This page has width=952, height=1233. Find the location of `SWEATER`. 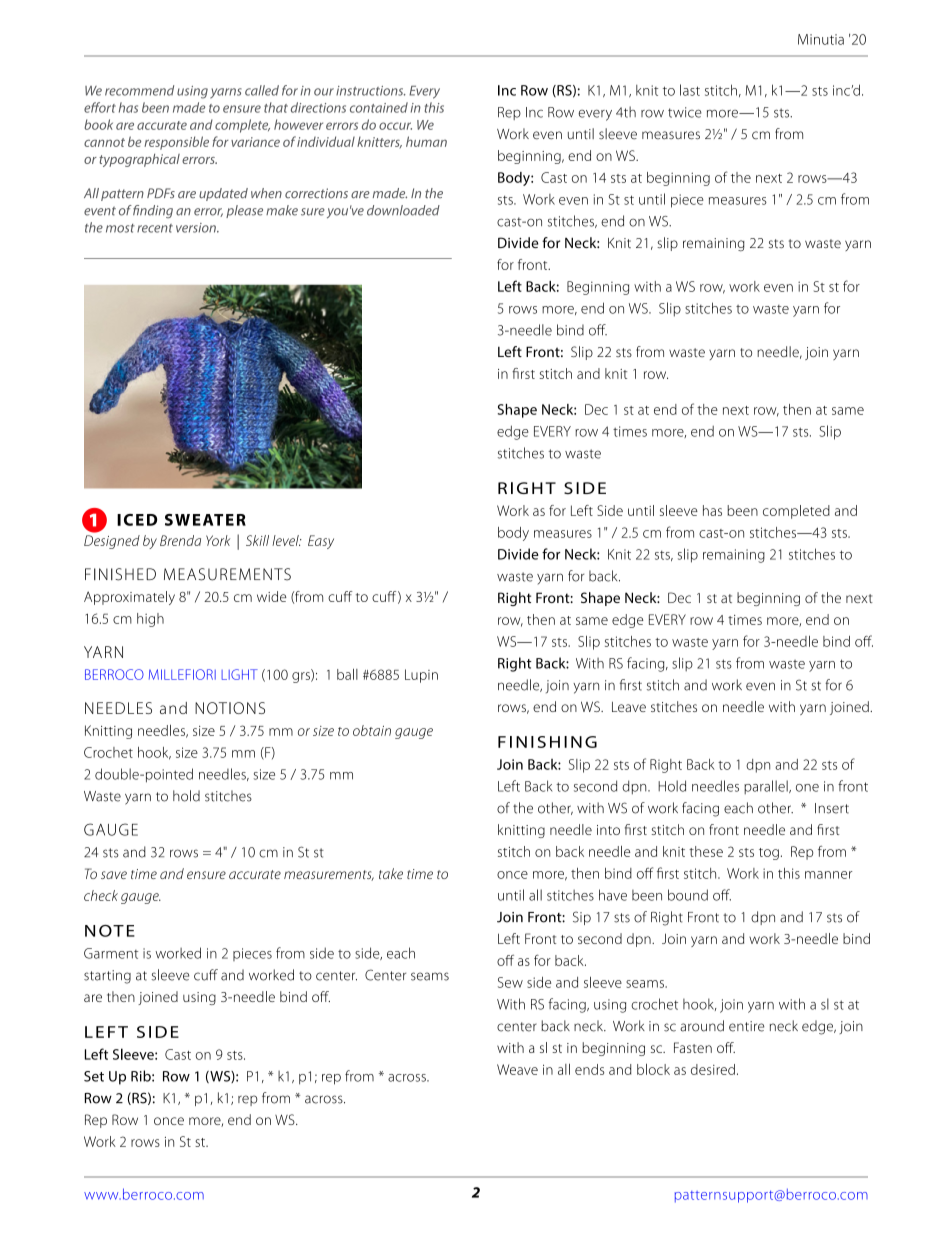

SWEATER is located at coordinates (205, 520).
